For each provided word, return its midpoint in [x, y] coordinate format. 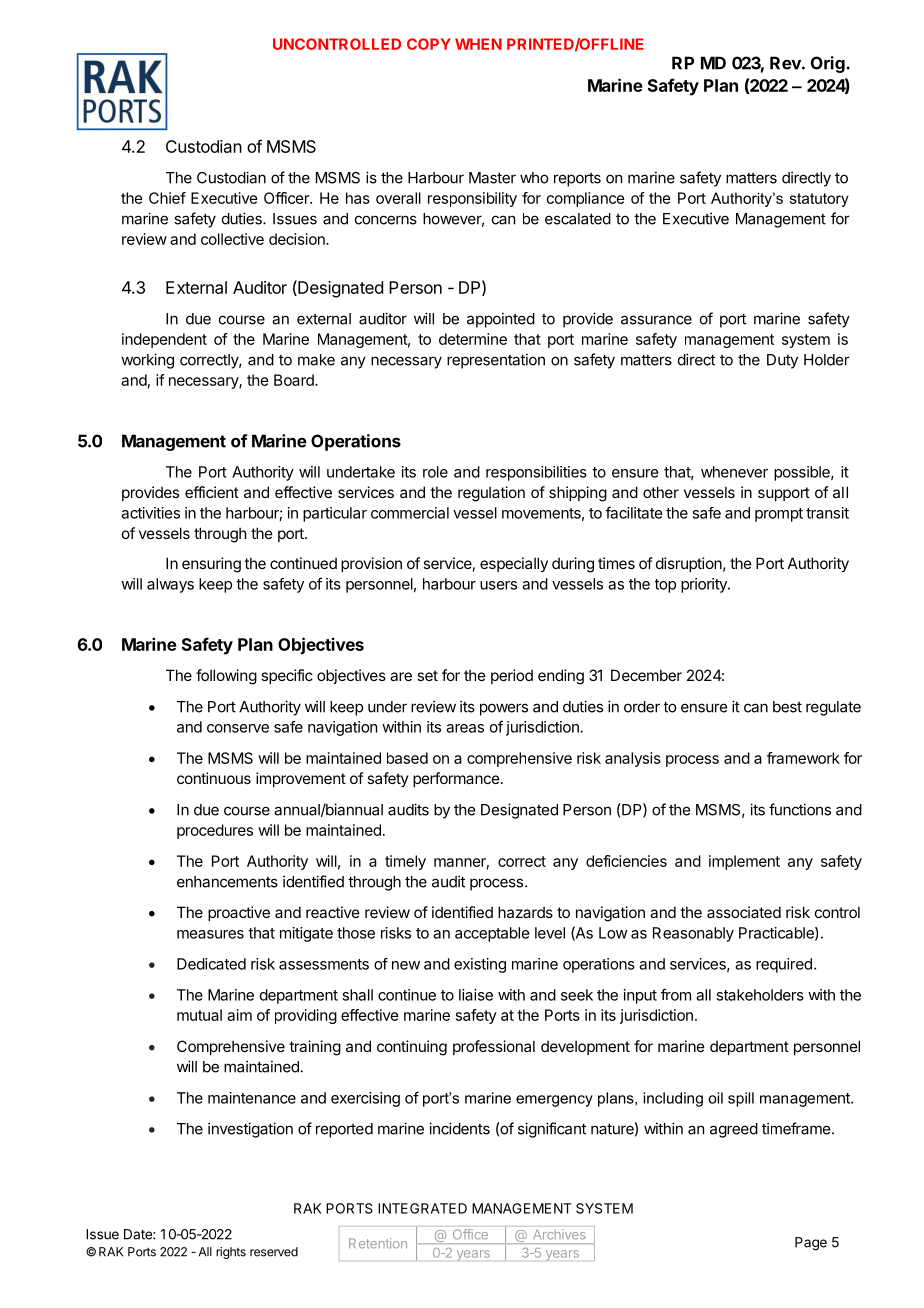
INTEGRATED [422, 1208]
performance [456, 779]
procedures [215, 831]
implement [744, 862]
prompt [779, 515]
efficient [212, 492]
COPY [429, 44]
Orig [828, 64]
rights [231, 1253]
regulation [491, 494]
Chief [167, 198]
